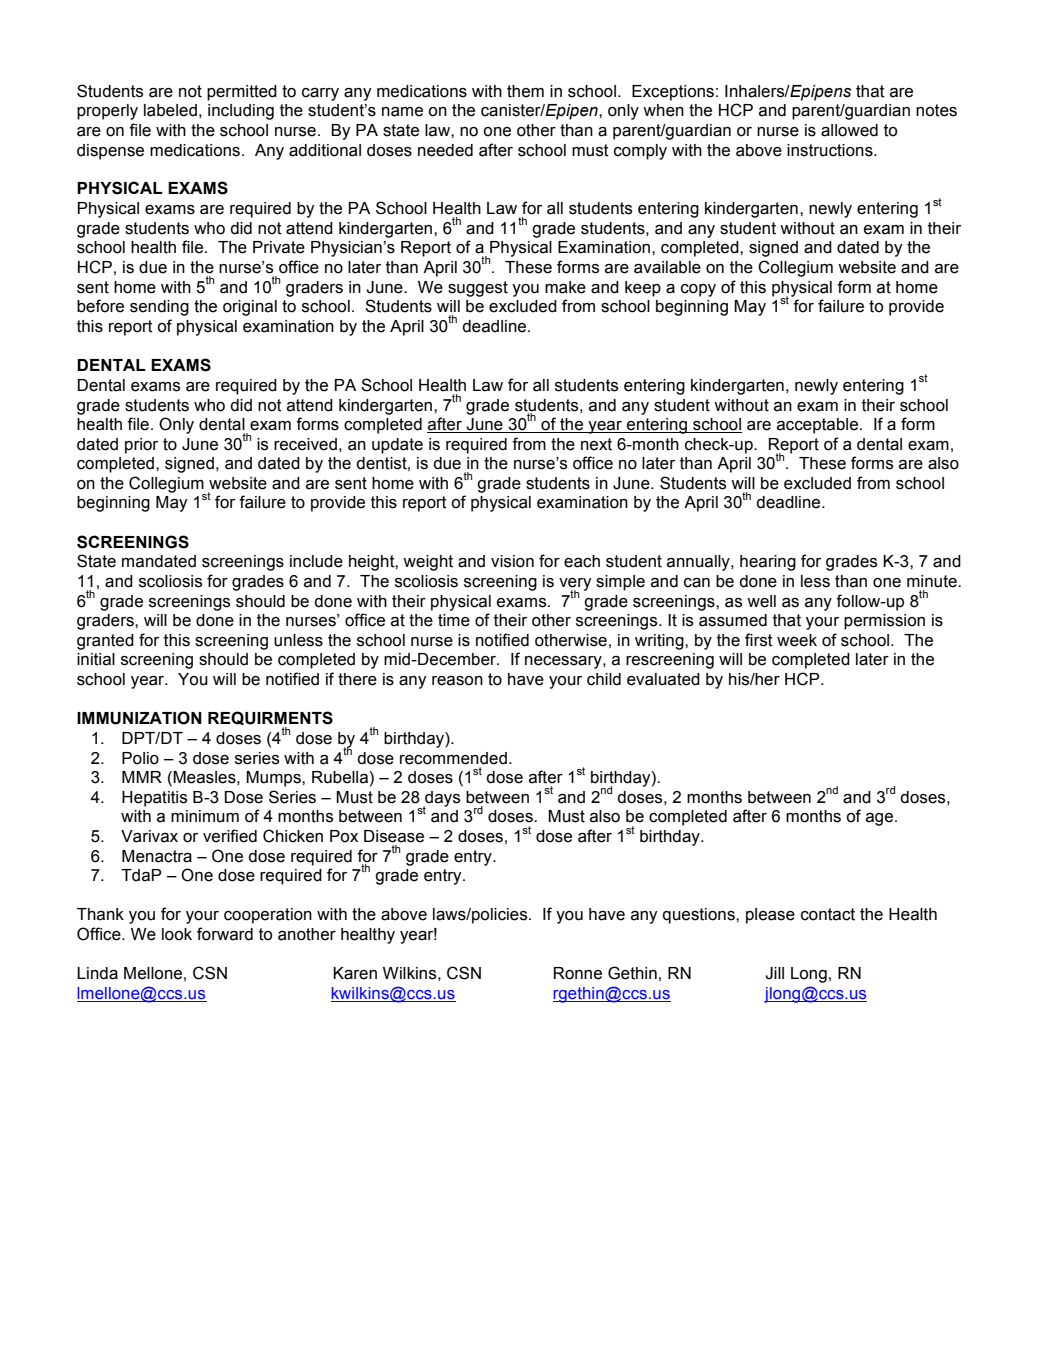 The image size is (1044, 1351). Describe the element at coordinates (141, 446) in the screenshot. I see `prior` at that location.
